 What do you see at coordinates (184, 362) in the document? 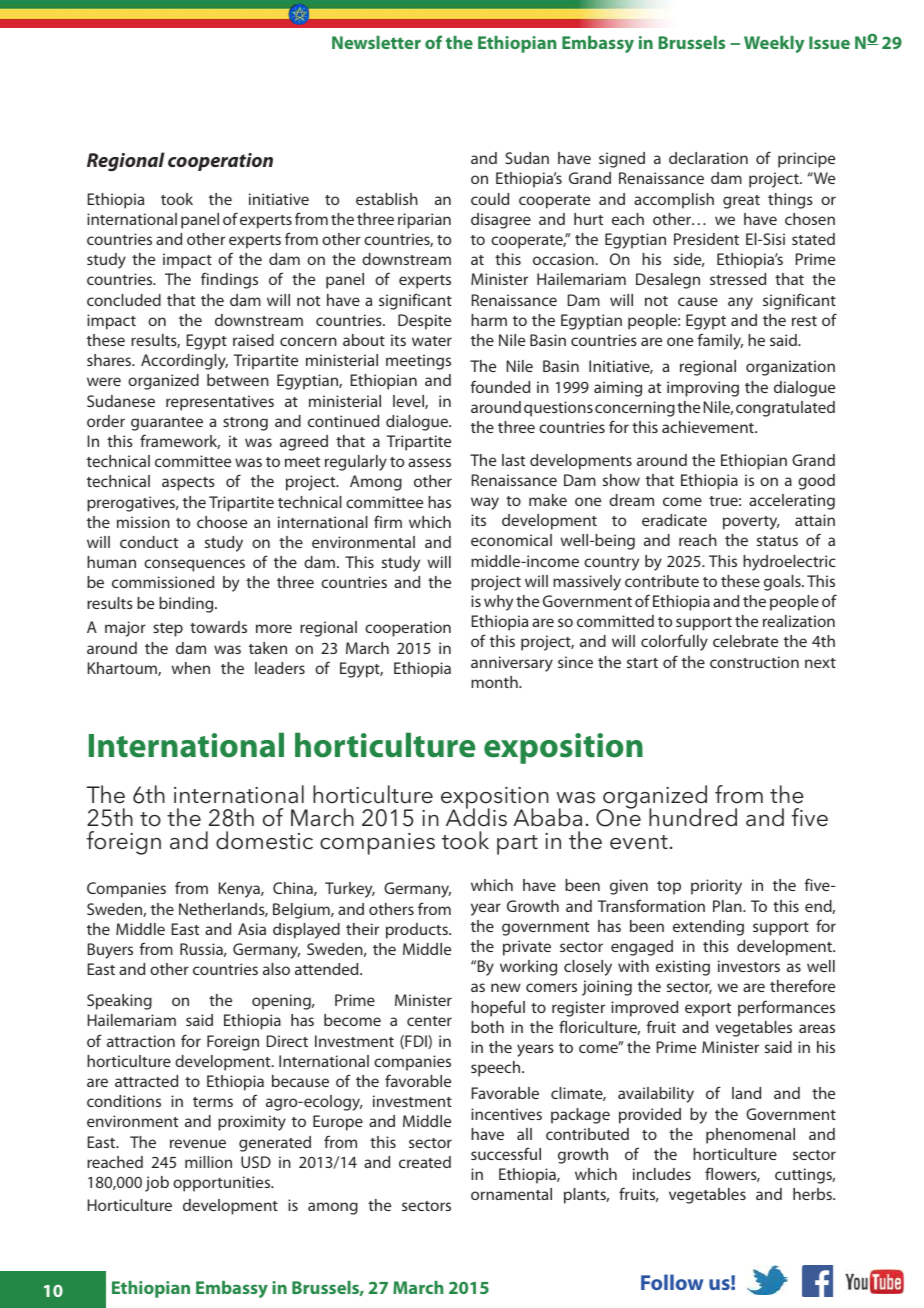
I see `Accordingly` at bounding box center [184, 362].
